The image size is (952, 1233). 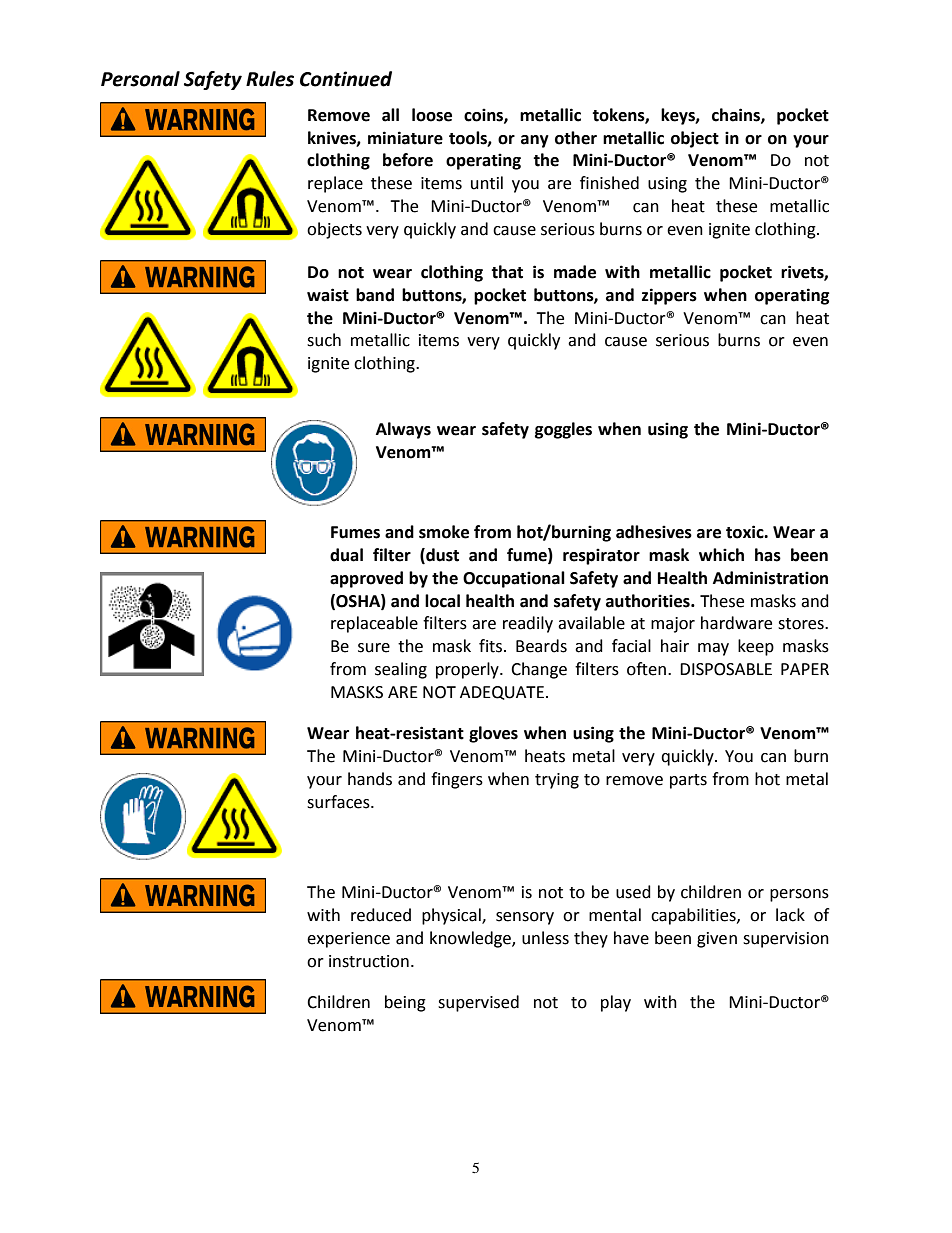 I want to click on other, so click(x=576, y=138).
